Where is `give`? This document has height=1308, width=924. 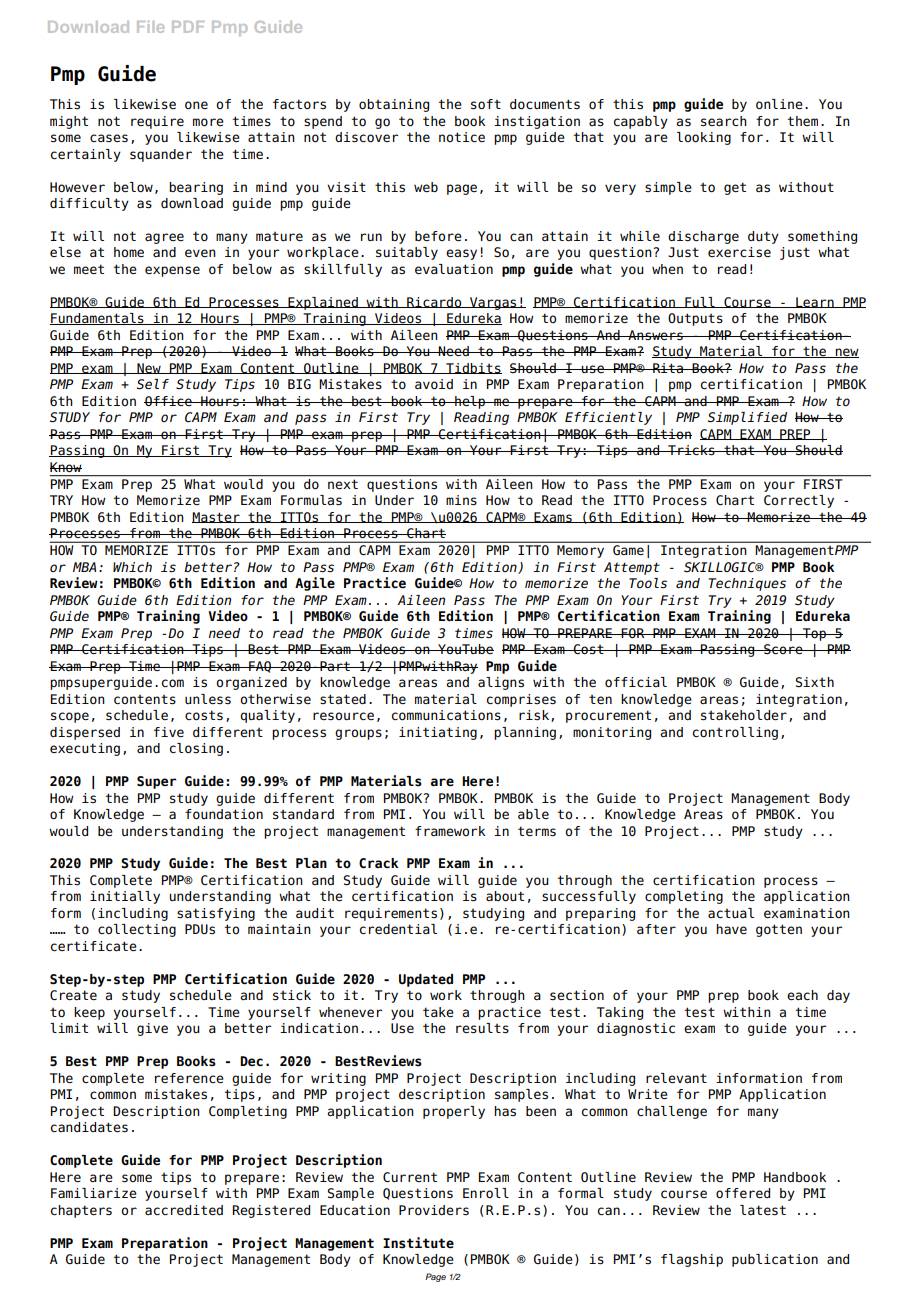
give is located at coordinates (152, 1029).
